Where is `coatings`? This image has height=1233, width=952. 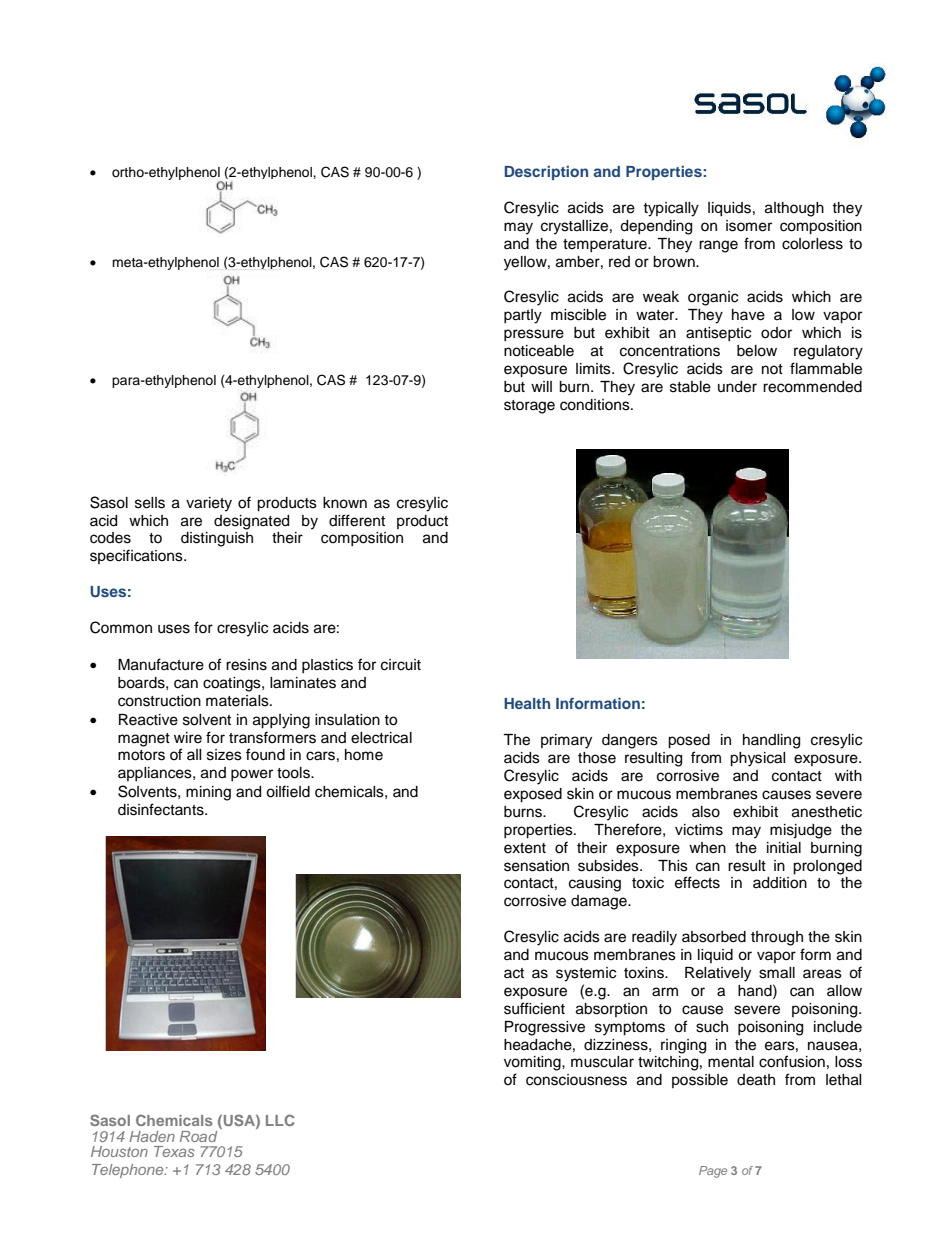 coatings is located at coordinates (233, 684).
